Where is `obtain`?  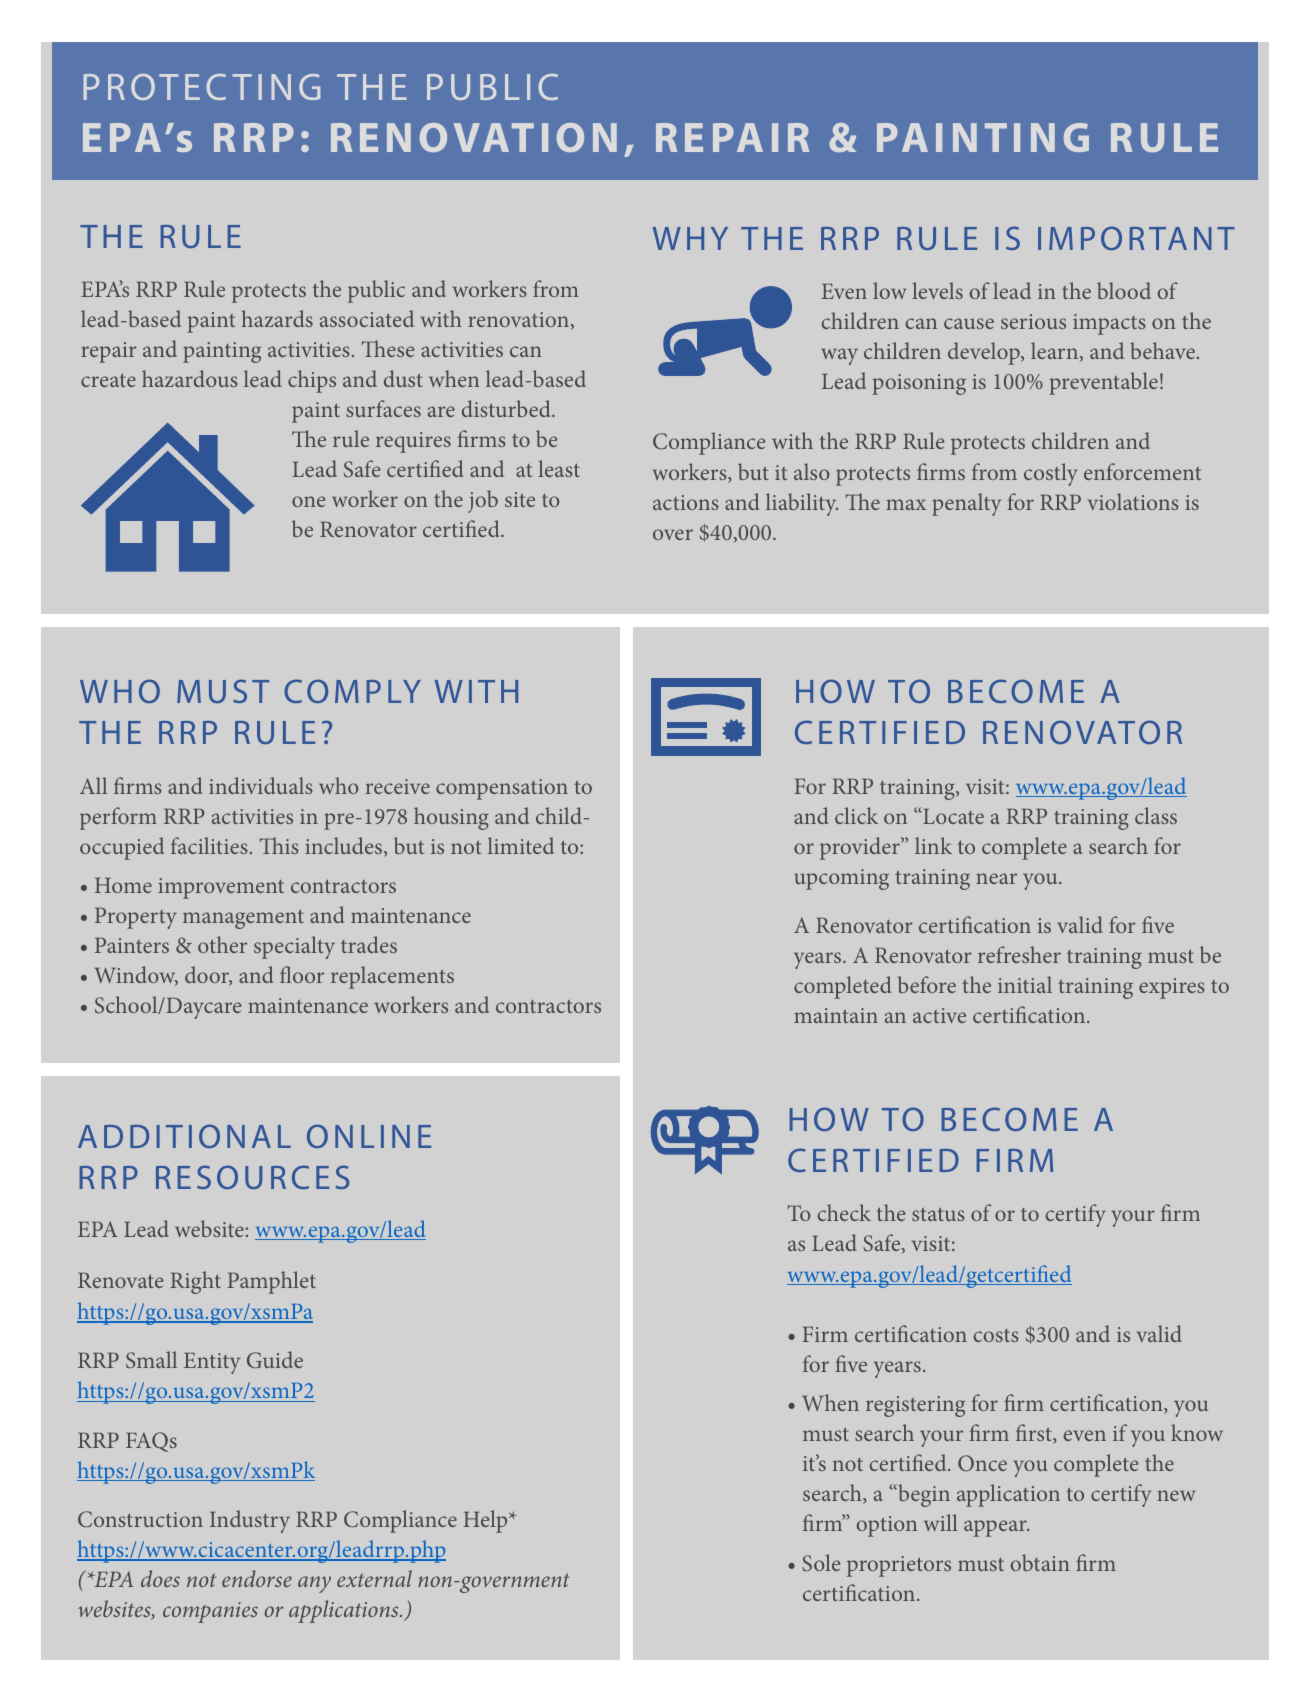 obtain is located at coordinates (1040, 1562).
